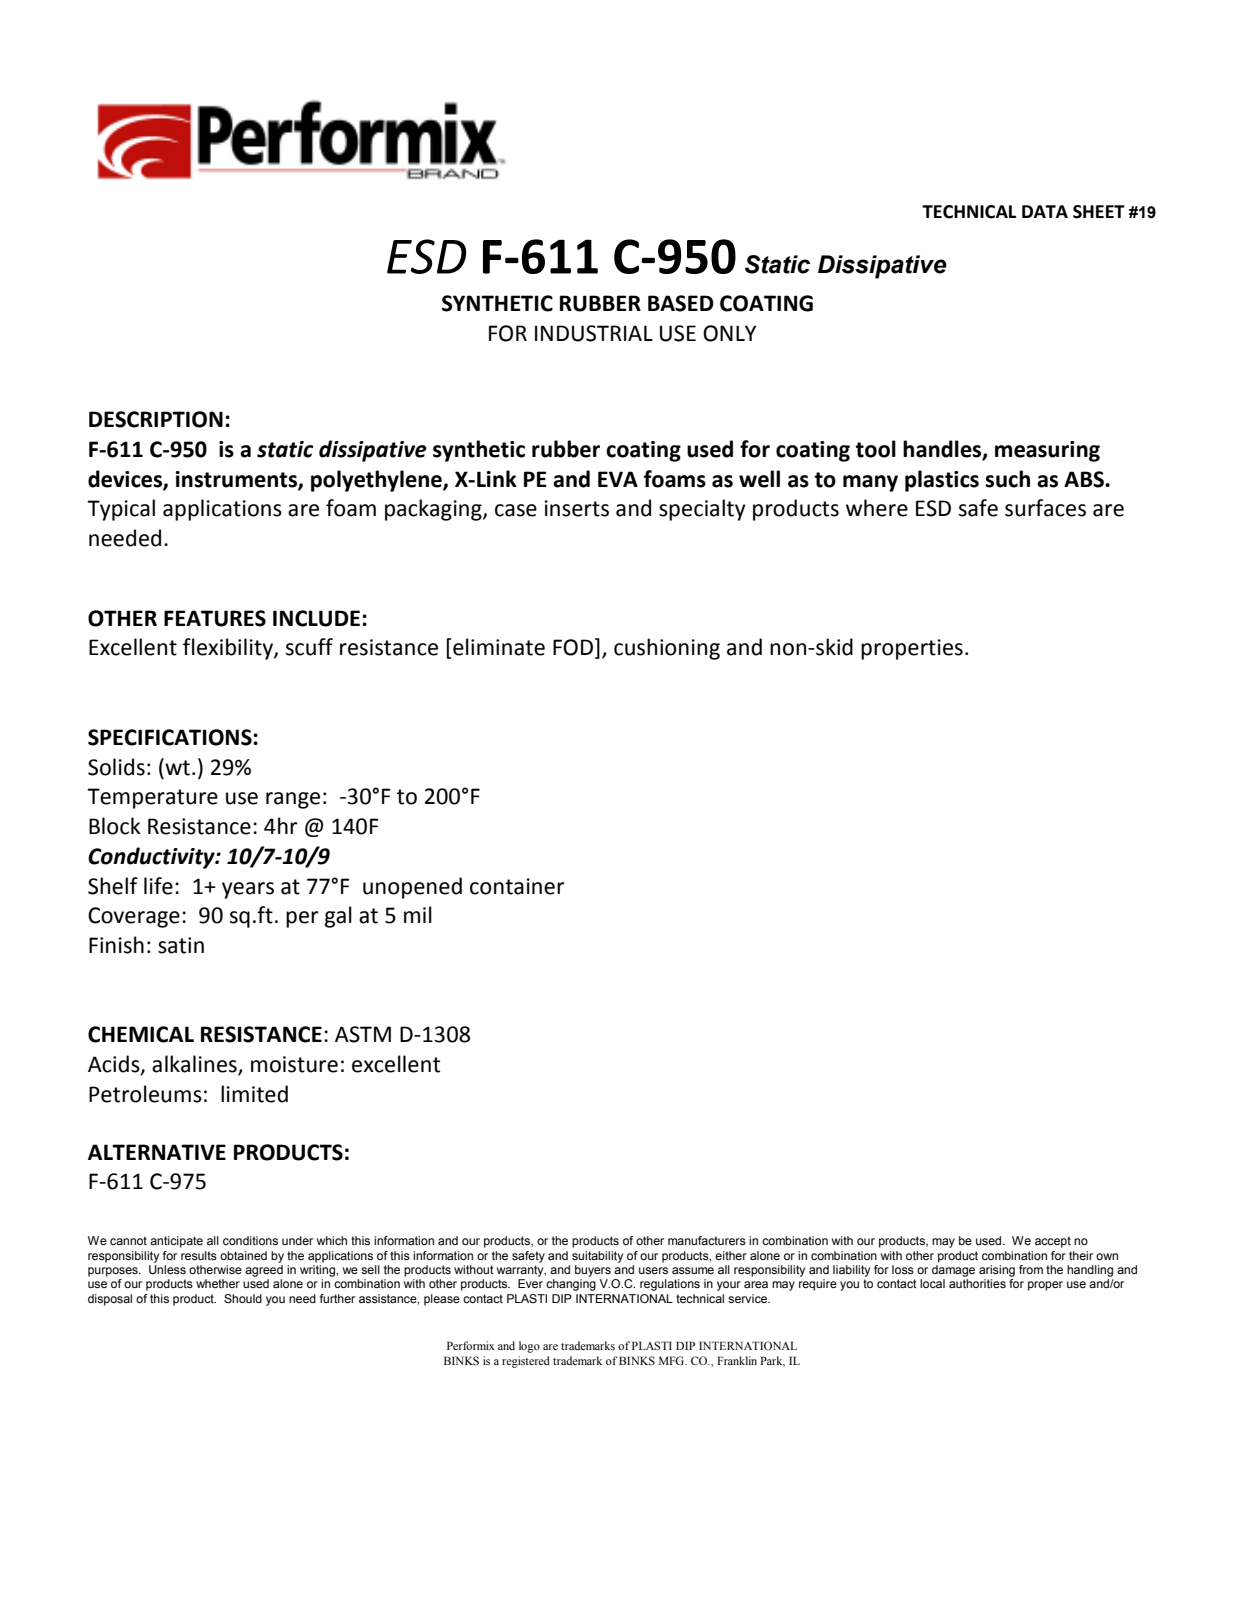  What do you see at coordinates (1053, 1242) in the screenshot?
I see `accept` at bounding box center [1053, 1242].
